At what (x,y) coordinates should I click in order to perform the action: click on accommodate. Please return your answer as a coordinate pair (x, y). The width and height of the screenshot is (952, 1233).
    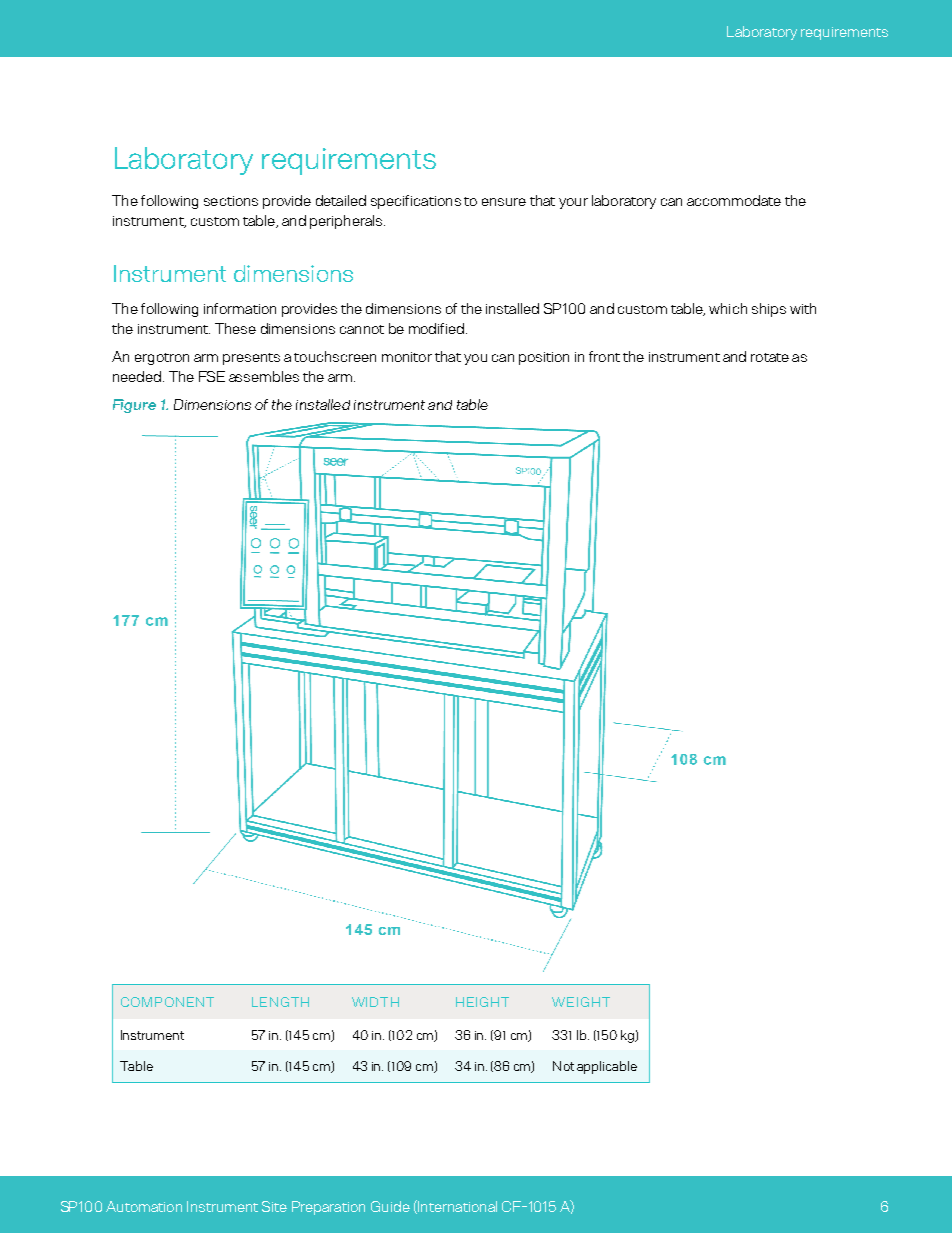
    Looking at the image, I should click on (734, 200).
